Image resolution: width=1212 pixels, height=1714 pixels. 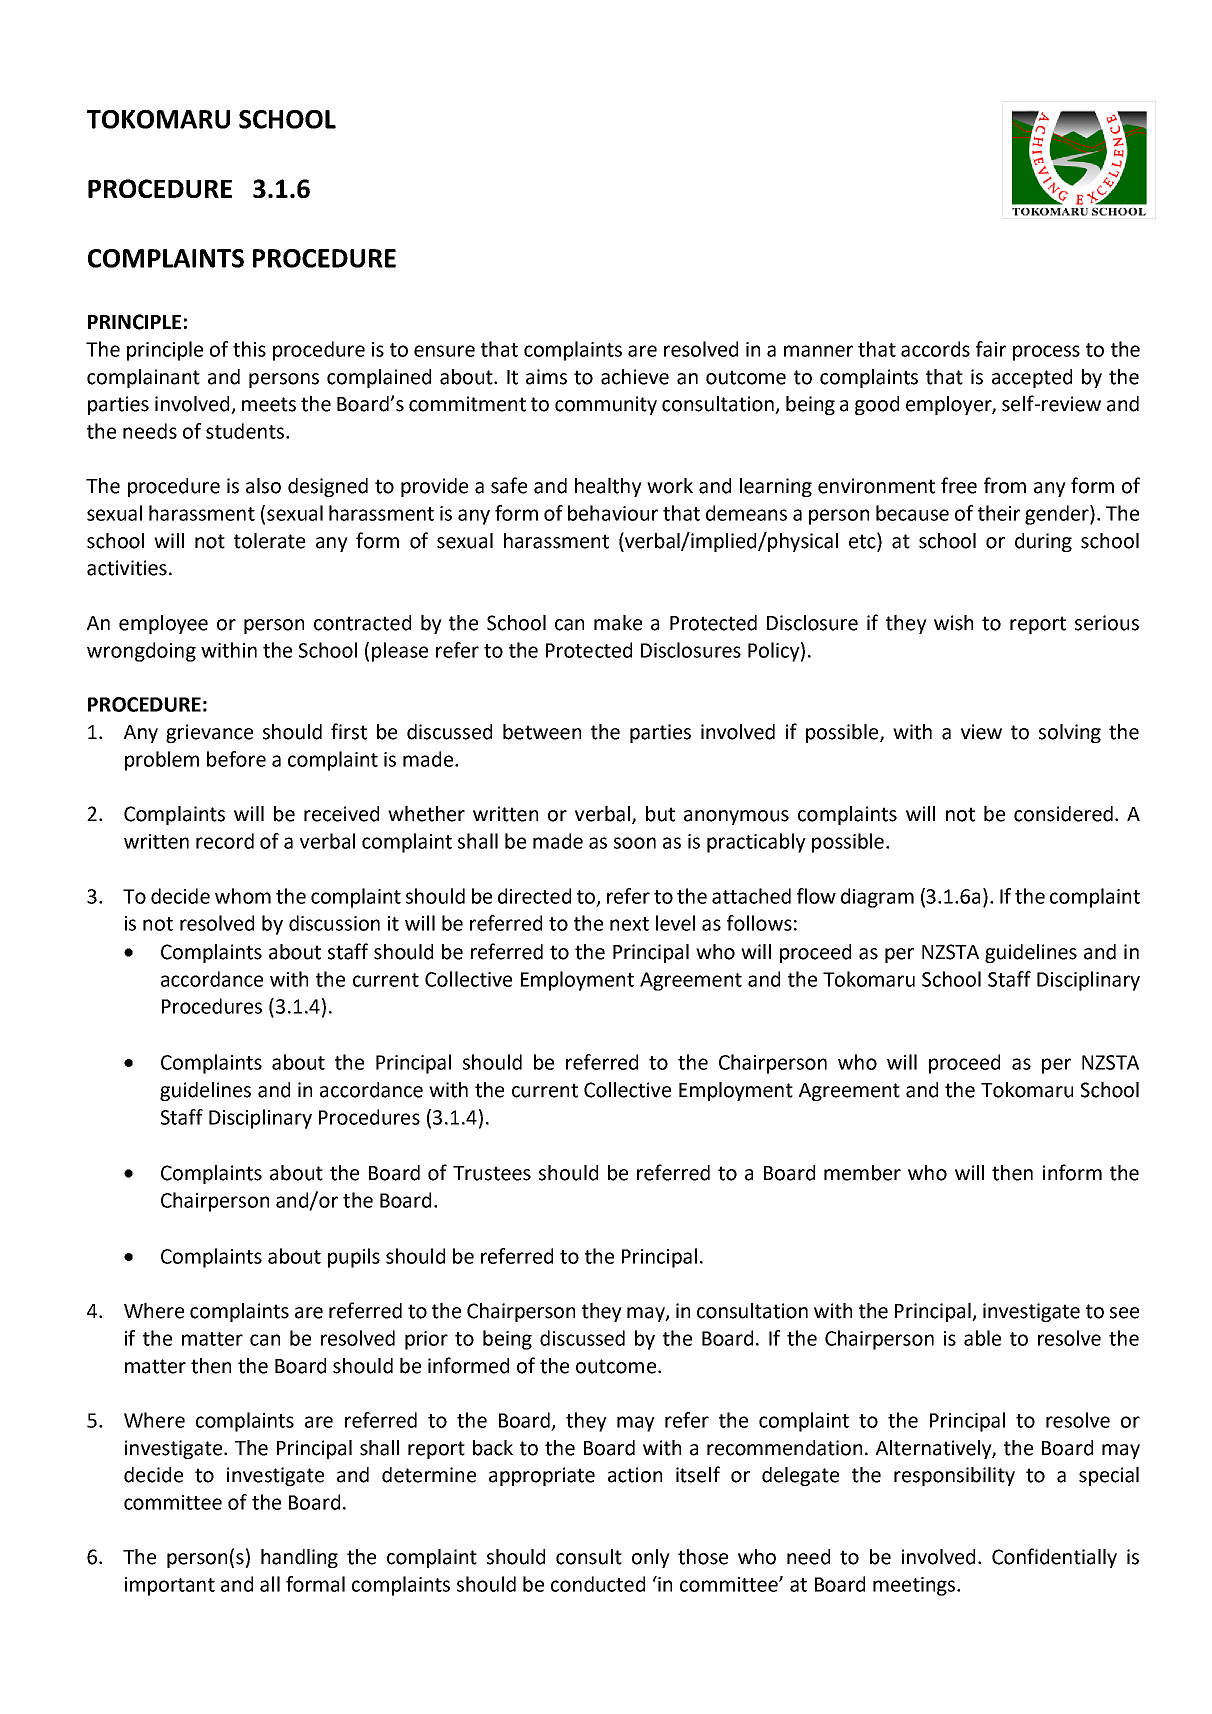 I want to click on grievance, so click(x=209, y=733).
